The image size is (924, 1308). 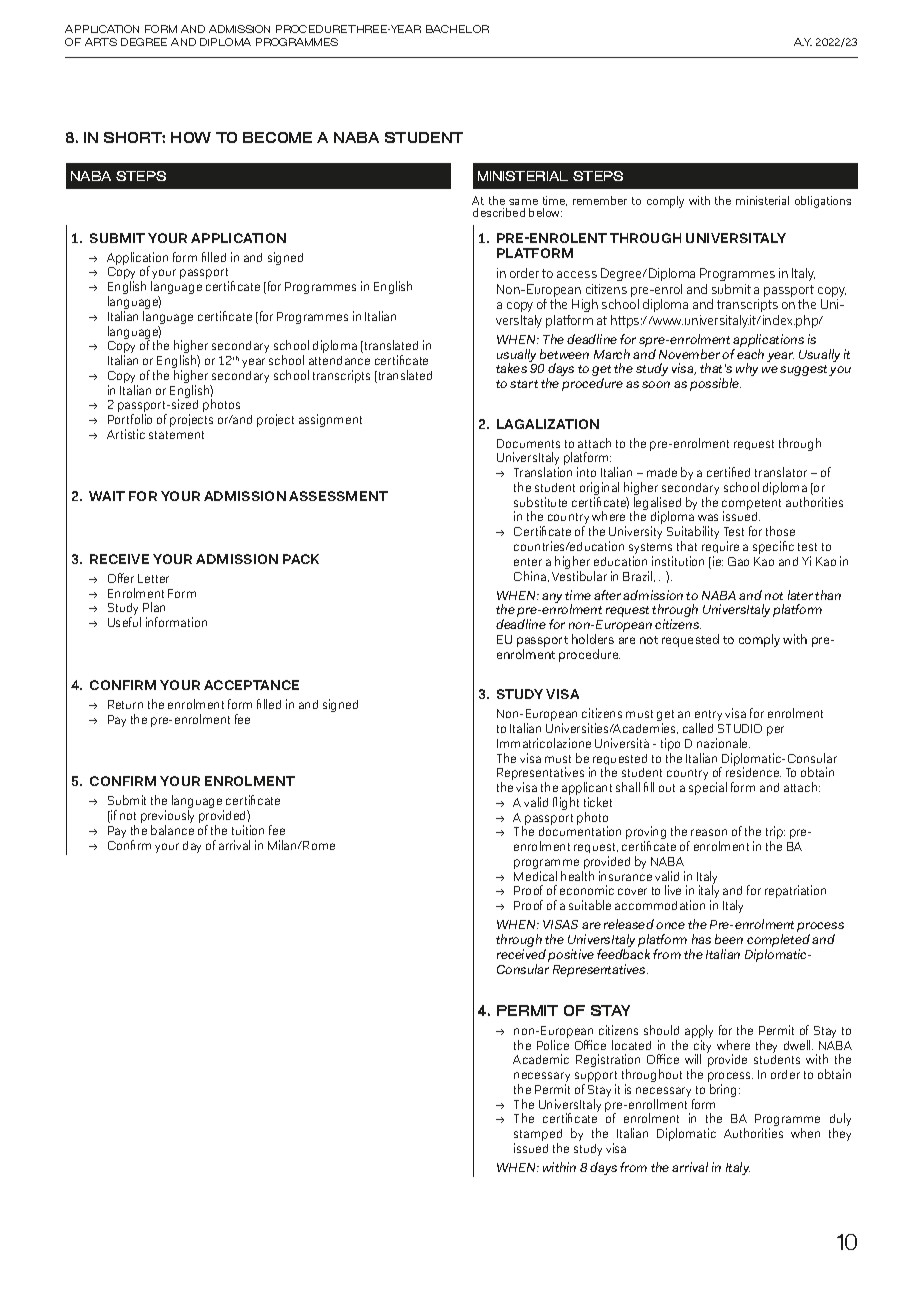 I want to click on ARTS, so click(x=101, y=42).
